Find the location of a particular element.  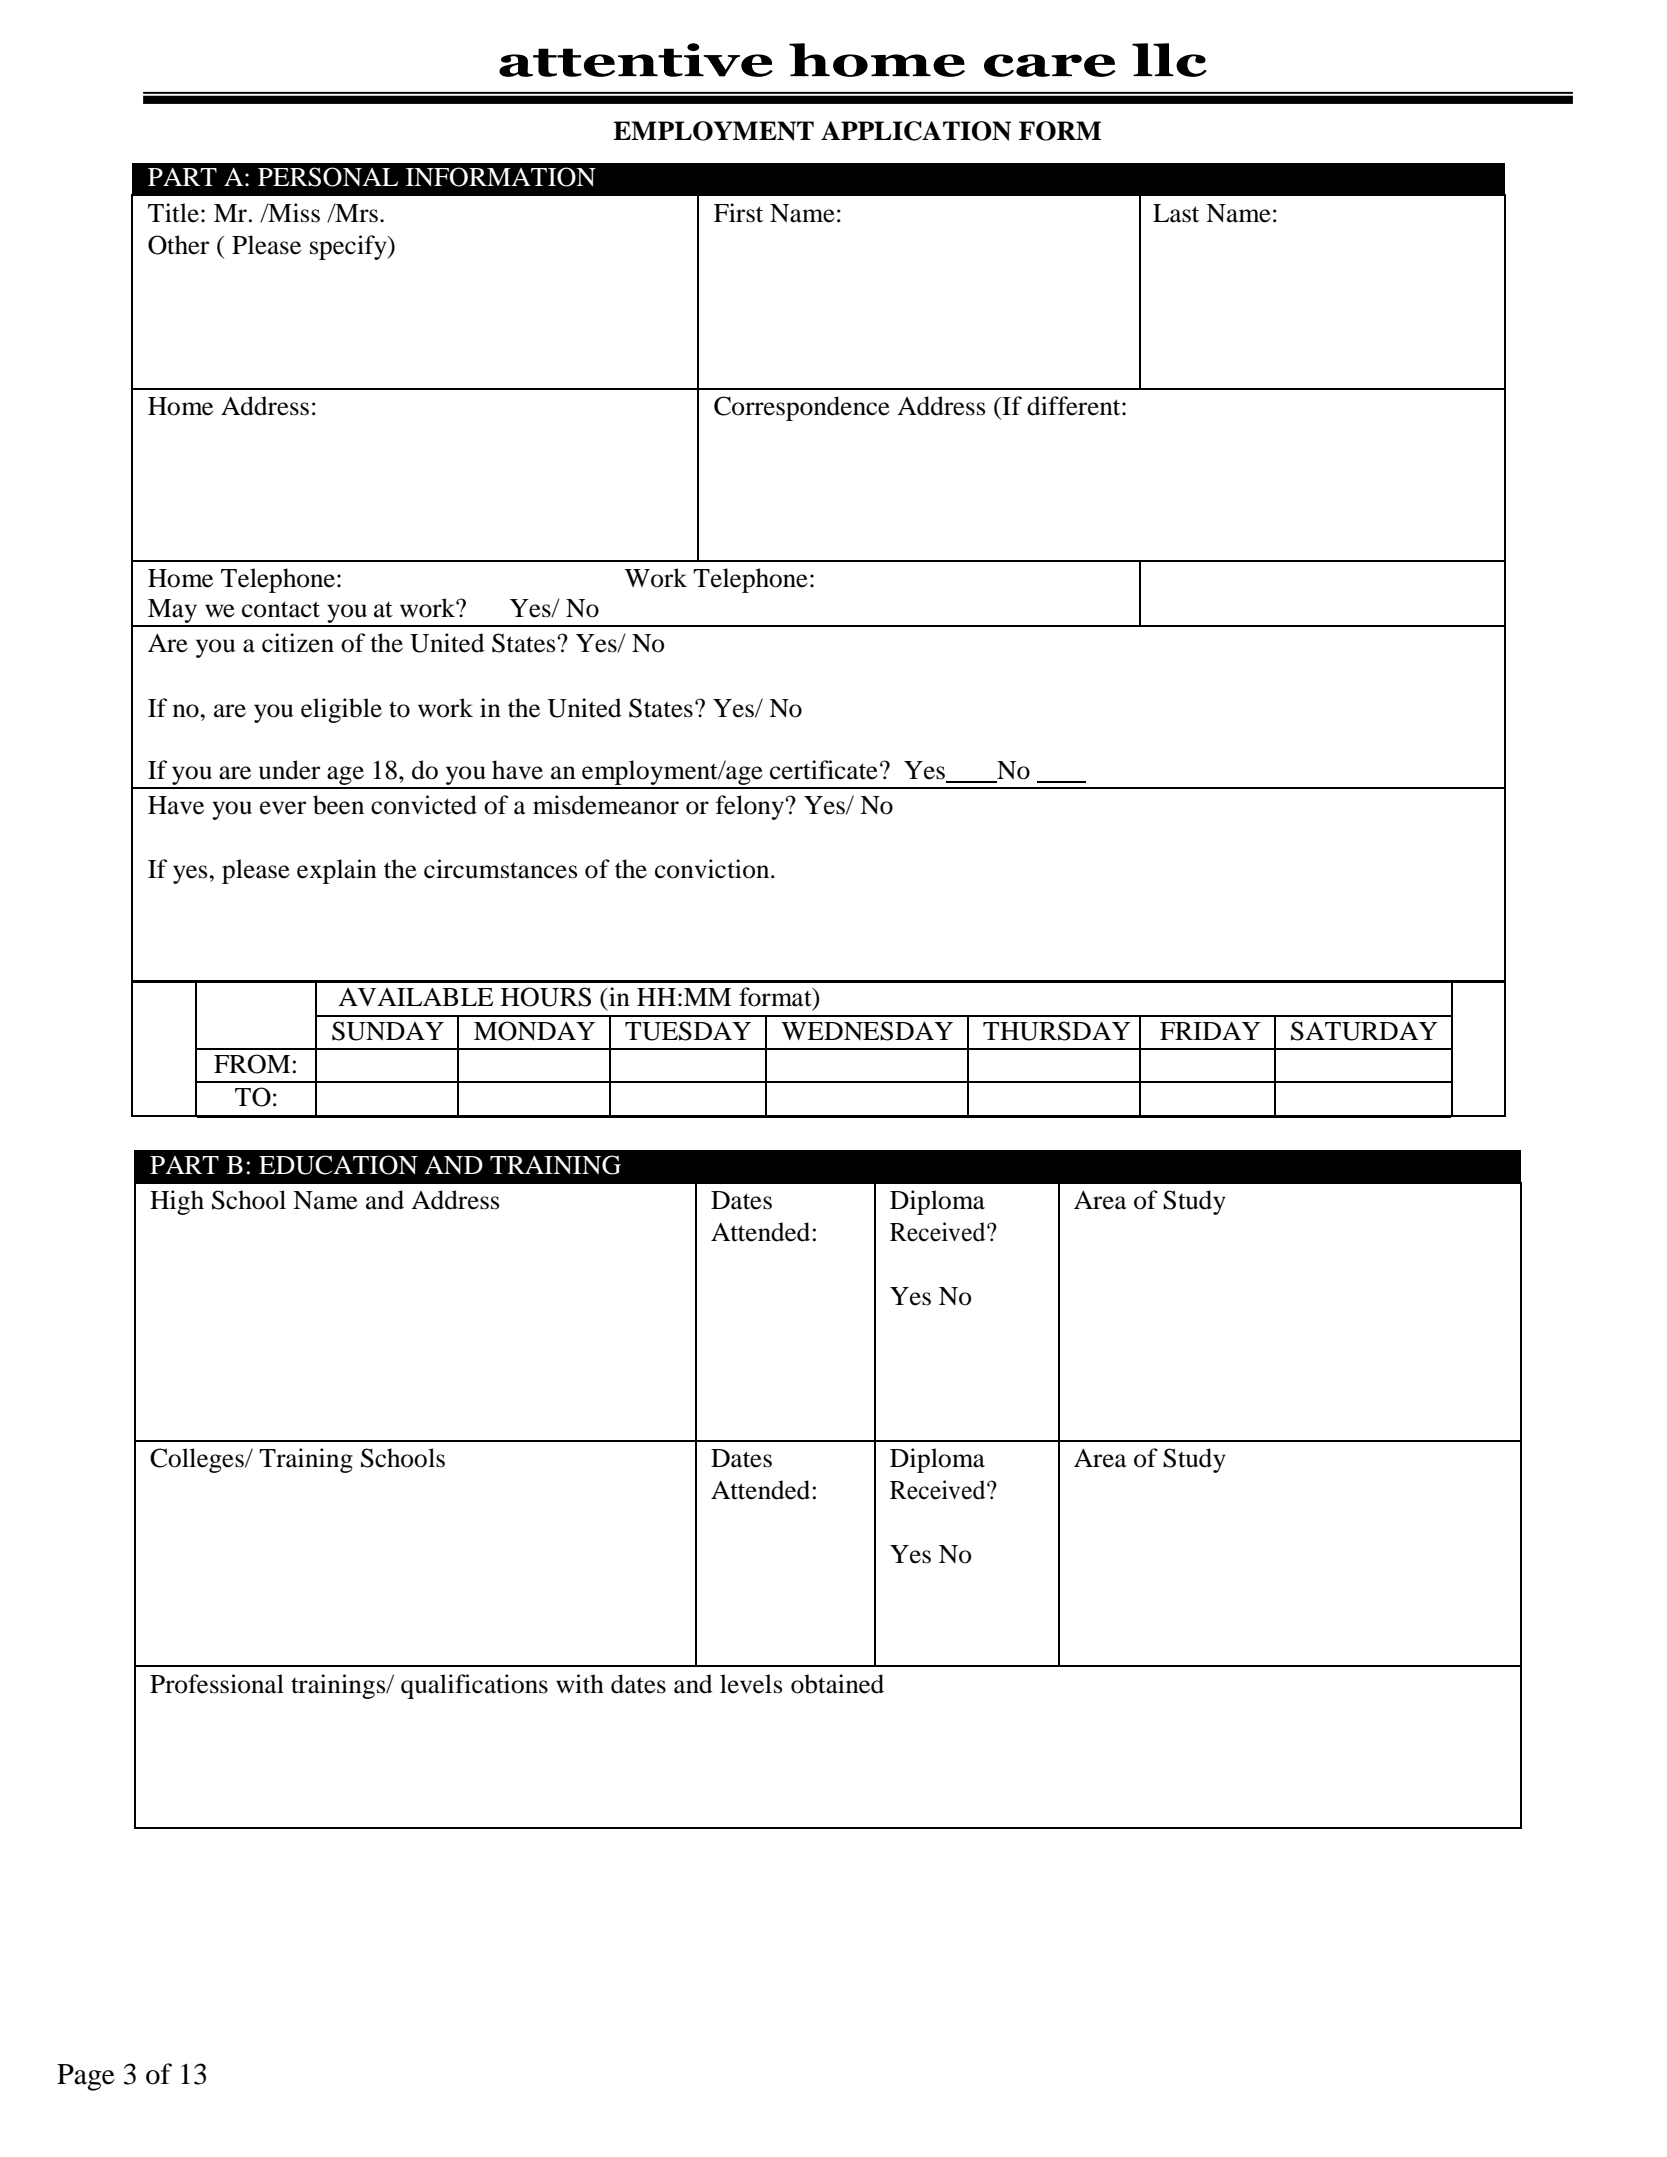

attentive is located at coordinates (636, 60).
